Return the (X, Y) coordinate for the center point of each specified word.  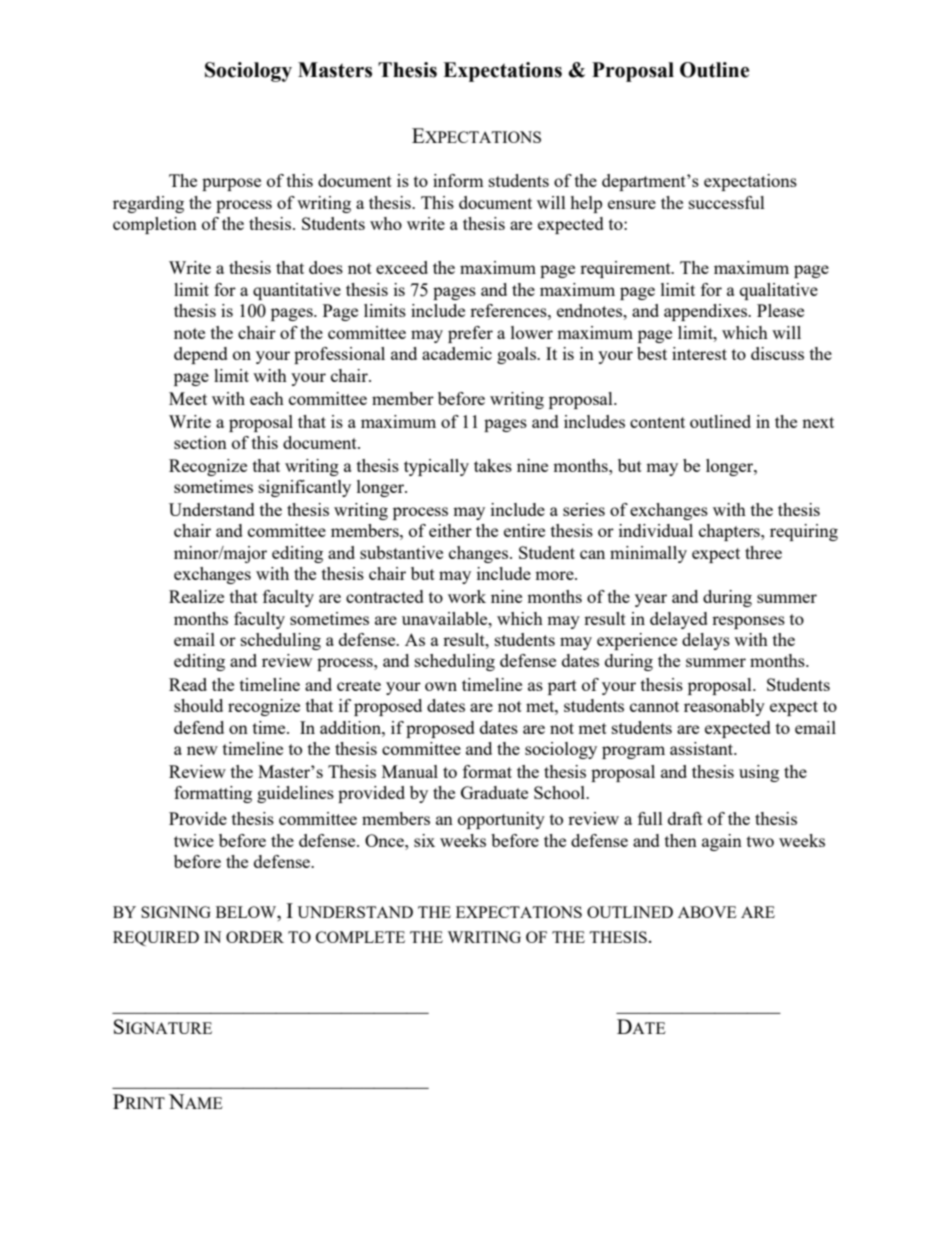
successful (727, 202)
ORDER (255, 937)
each (267, 398)
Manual (410, 771)
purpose (231, 184)
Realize (196, 596)
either (450, 530)
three (763, 552)
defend (199, 727)
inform (458, 180)
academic (457, 353)
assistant (703, 748)
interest (699, 353)
